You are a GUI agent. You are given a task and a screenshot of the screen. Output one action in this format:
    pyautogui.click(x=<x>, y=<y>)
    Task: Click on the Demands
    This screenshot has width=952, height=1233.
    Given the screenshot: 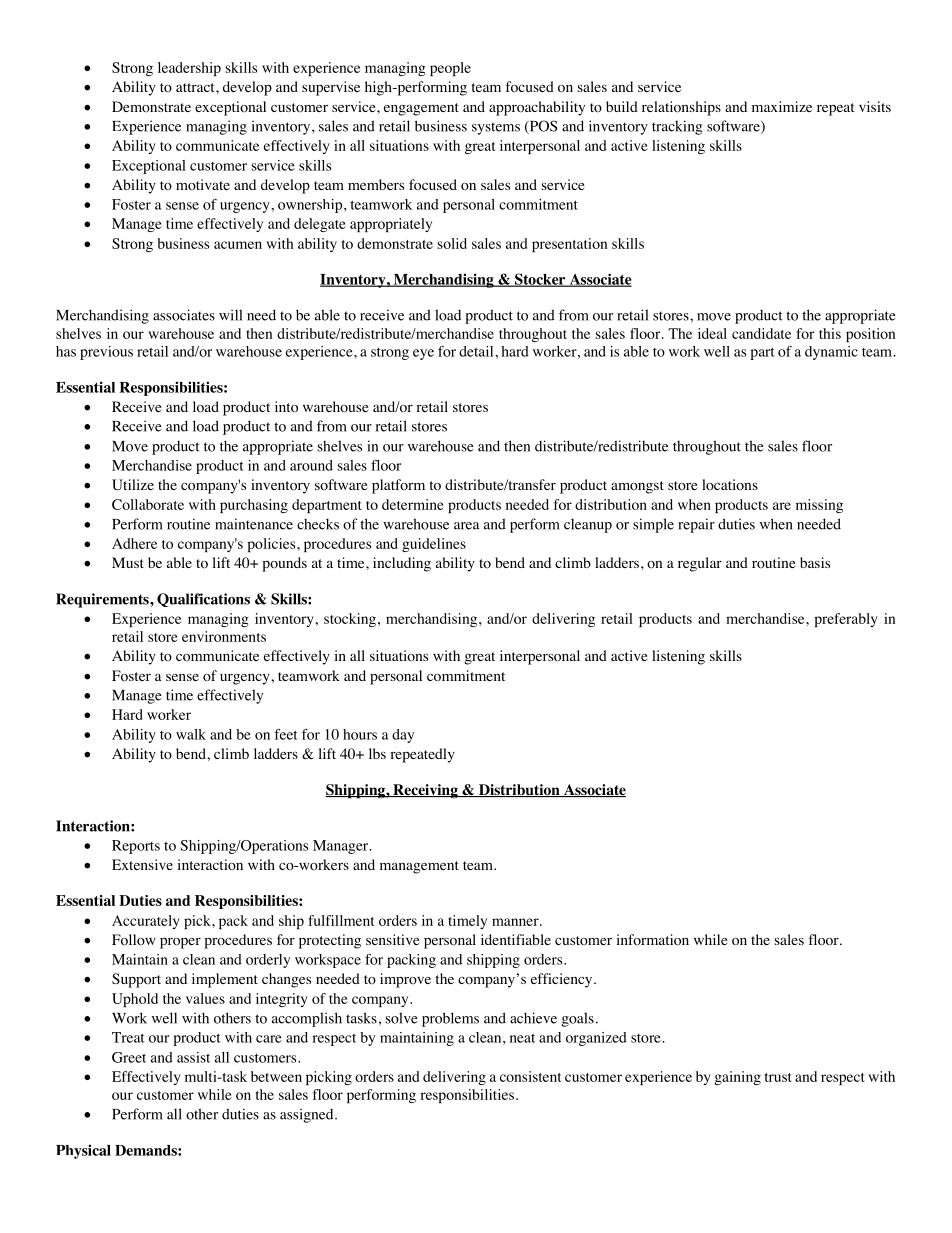 What is the action you would take?
    pyautogui.click(x=147, y=1150)
